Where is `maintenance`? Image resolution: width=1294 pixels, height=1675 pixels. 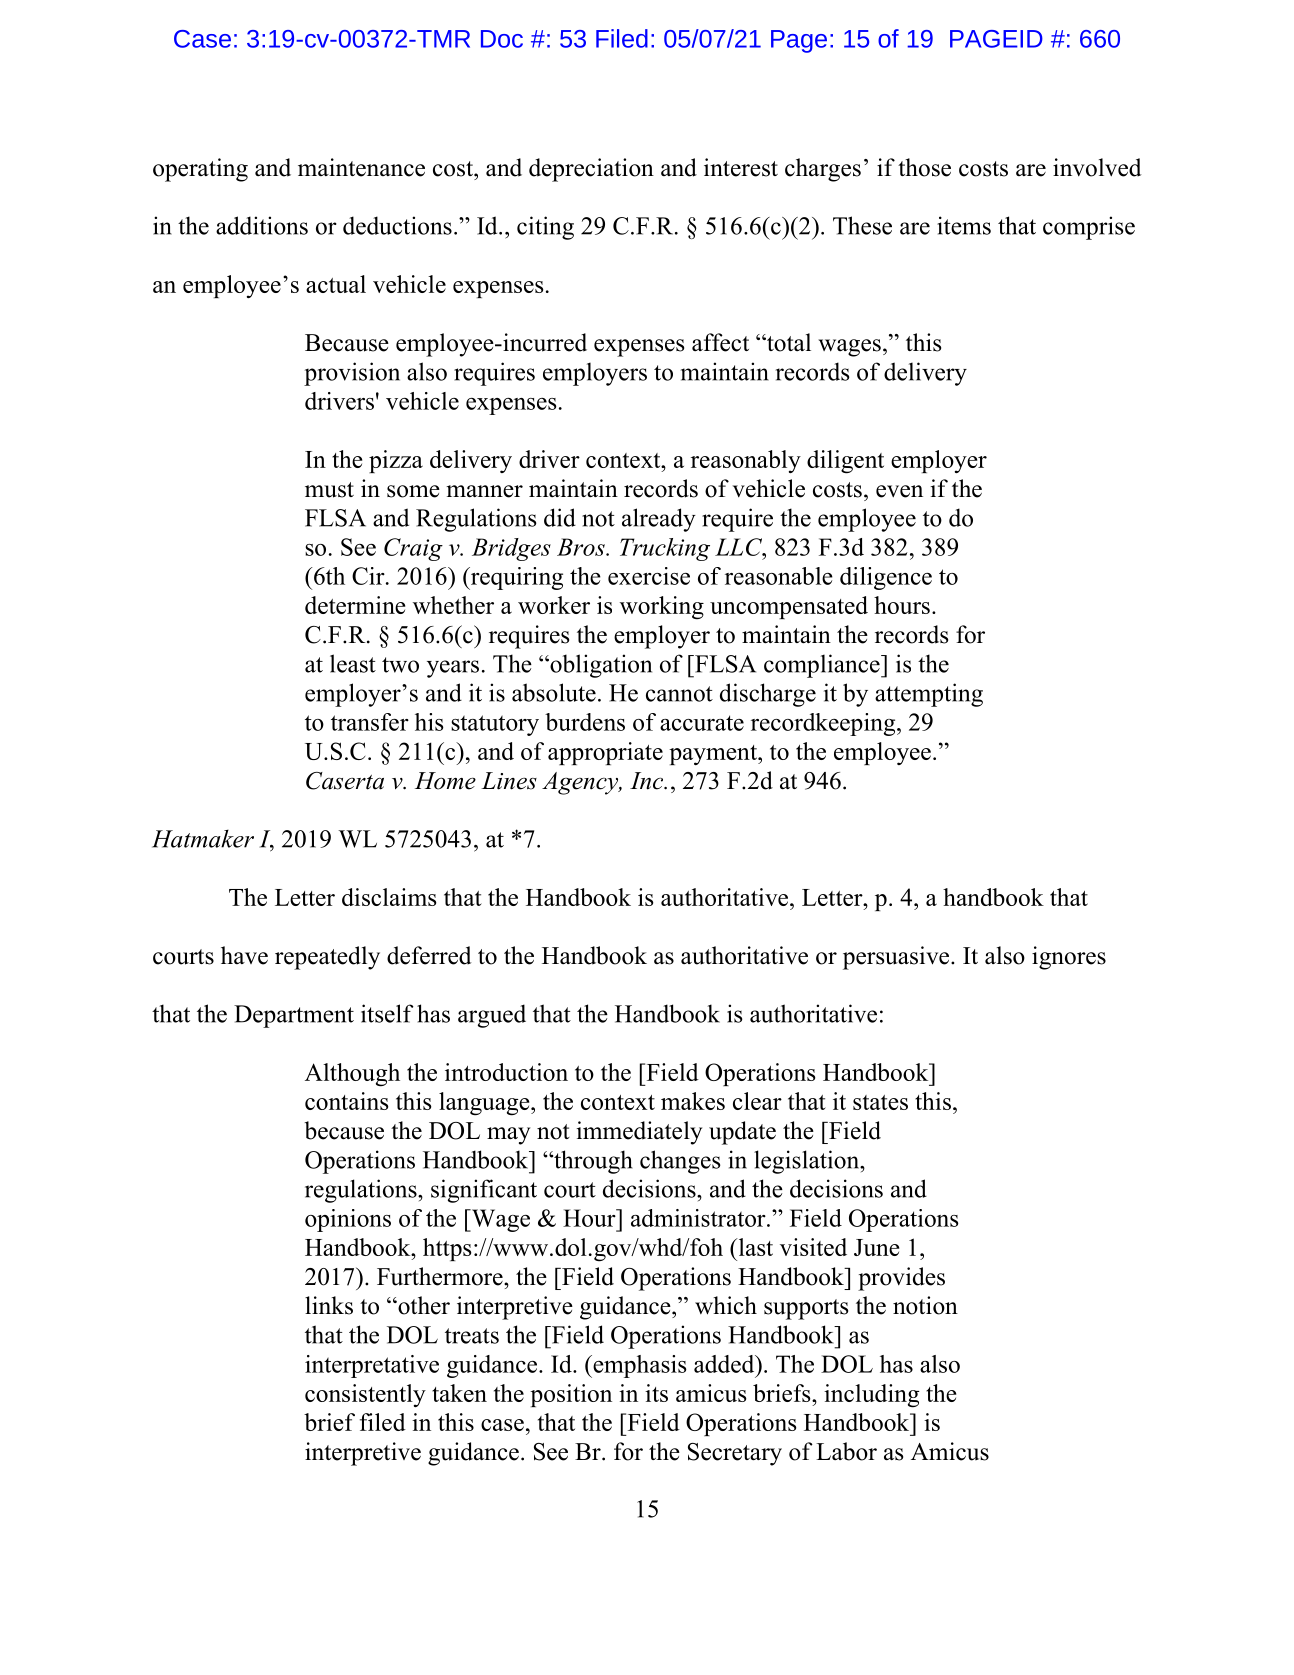
maintenance is located at coordinates (361, 167).
